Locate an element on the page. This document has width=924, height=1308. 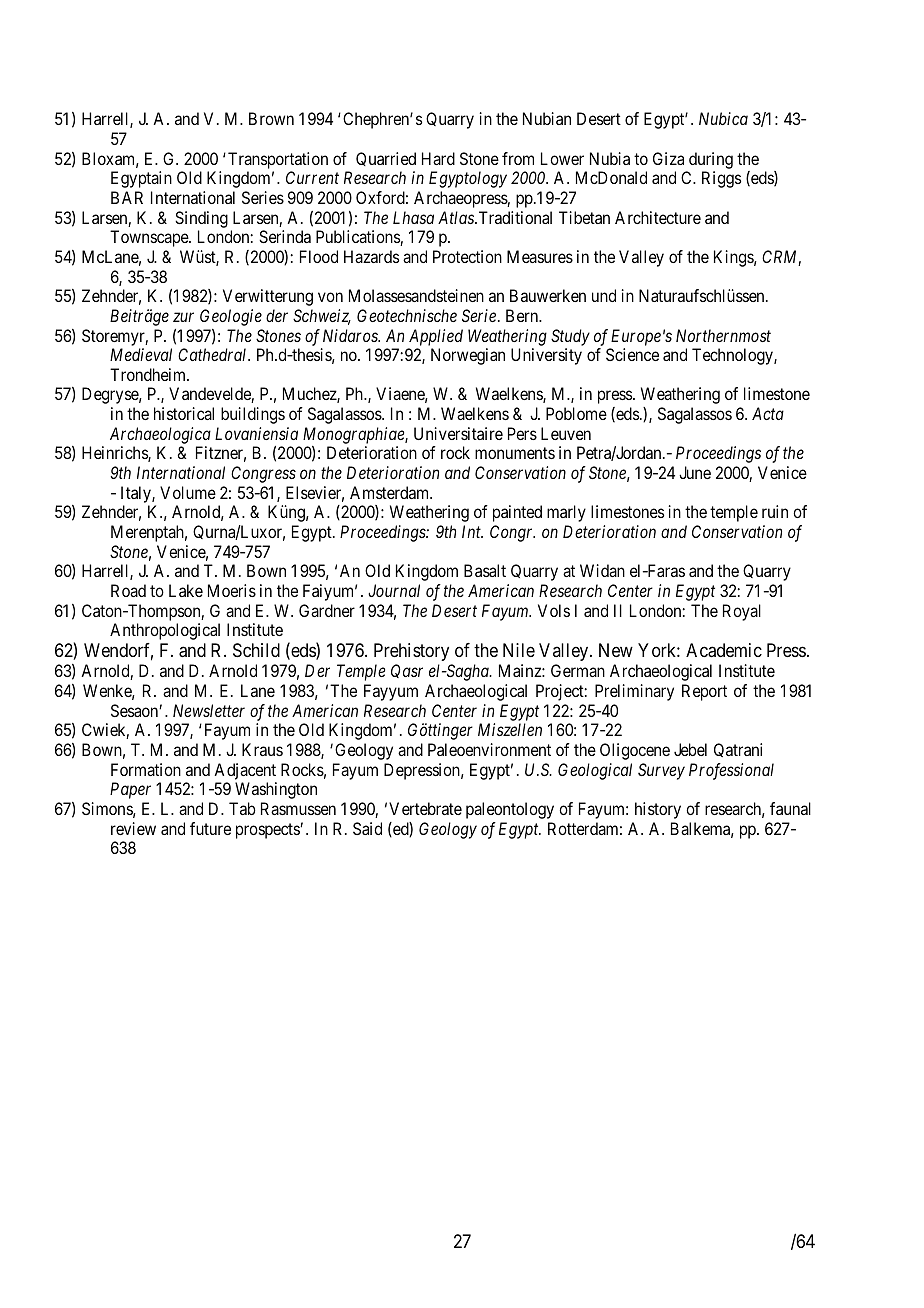
Hard is located at coordinates (438, 158).
